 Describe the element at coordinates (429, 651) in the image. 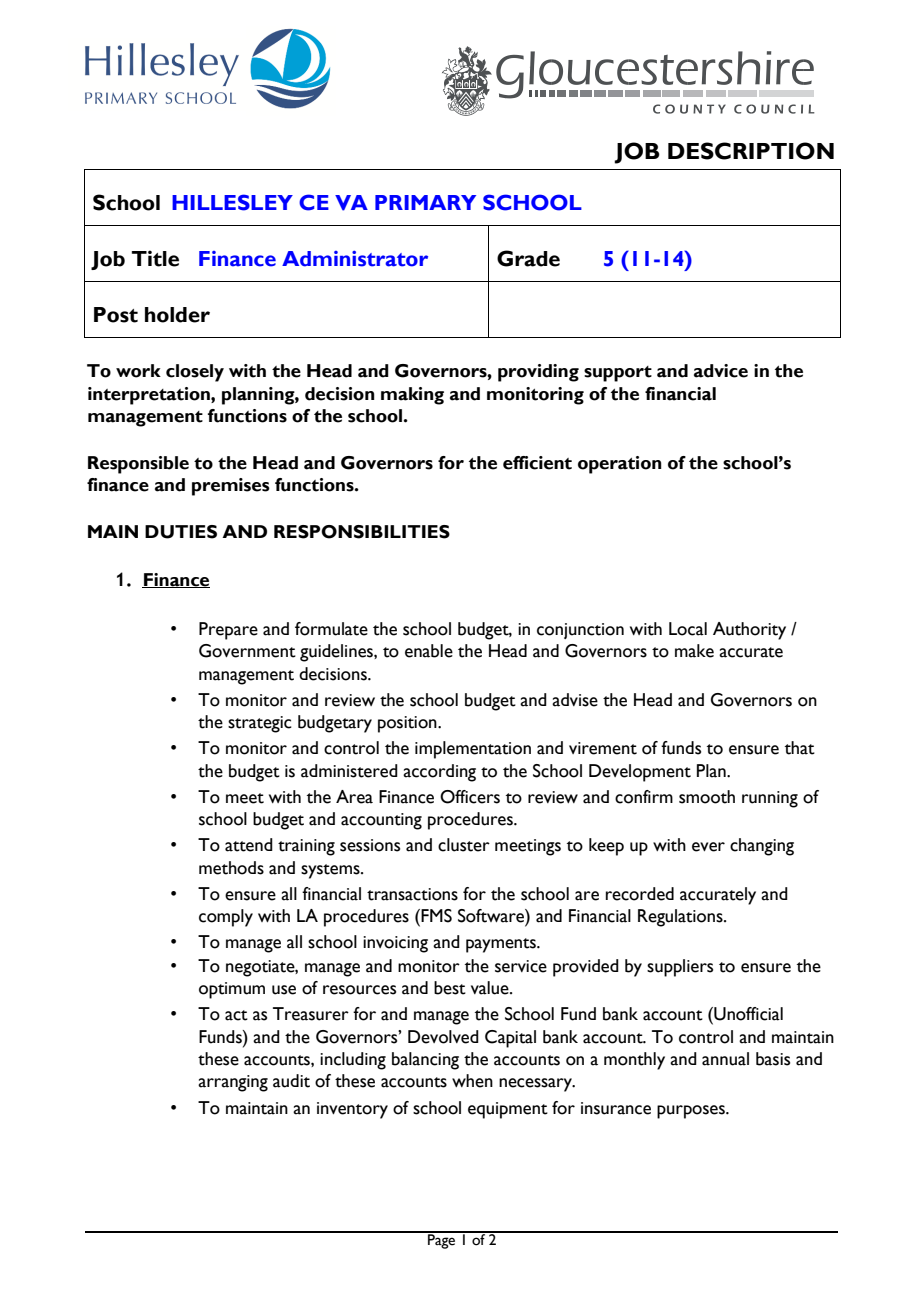

I see `enable` at that location.
